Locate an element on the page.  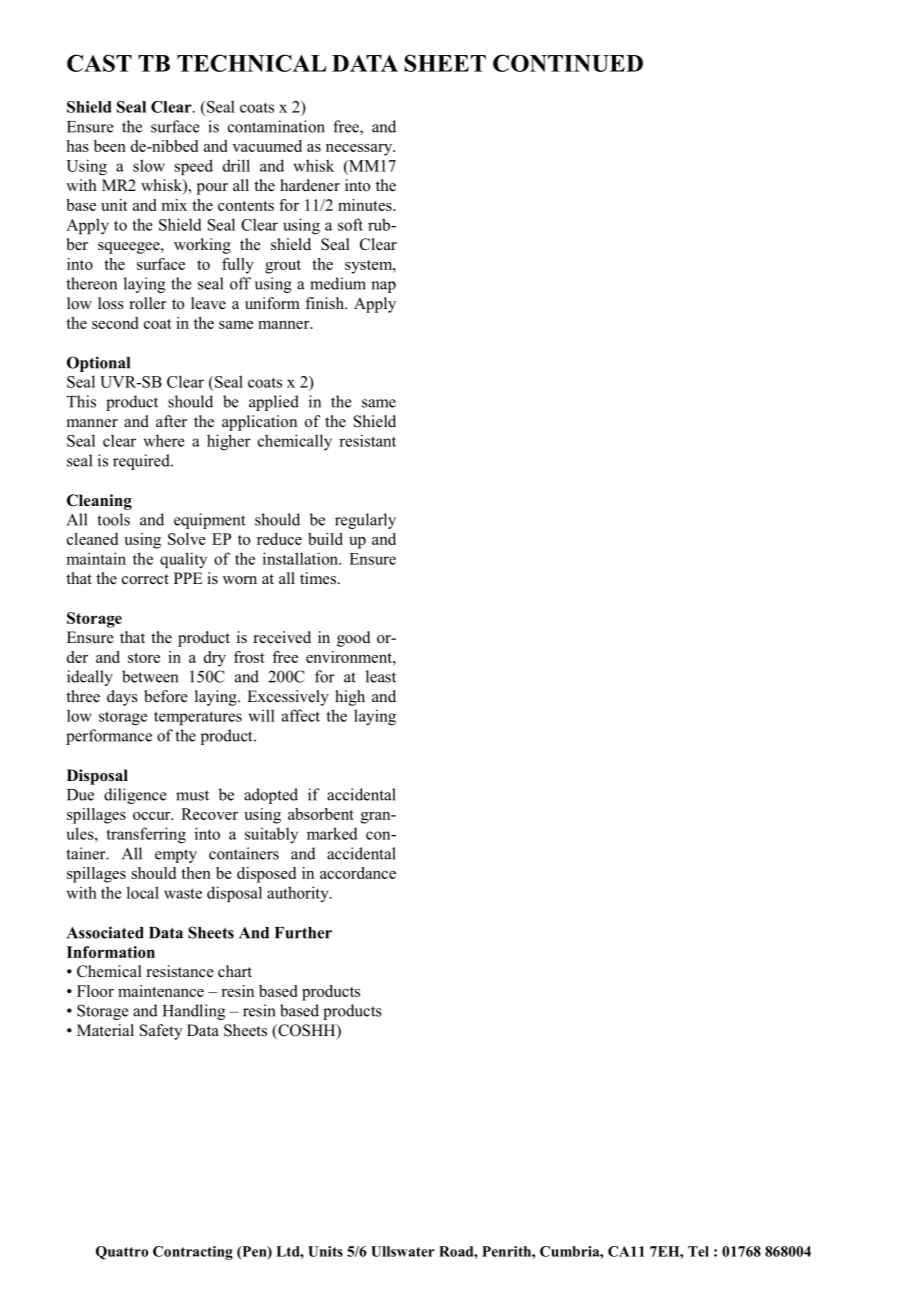
necessary is located at coordinates (360, 150).
